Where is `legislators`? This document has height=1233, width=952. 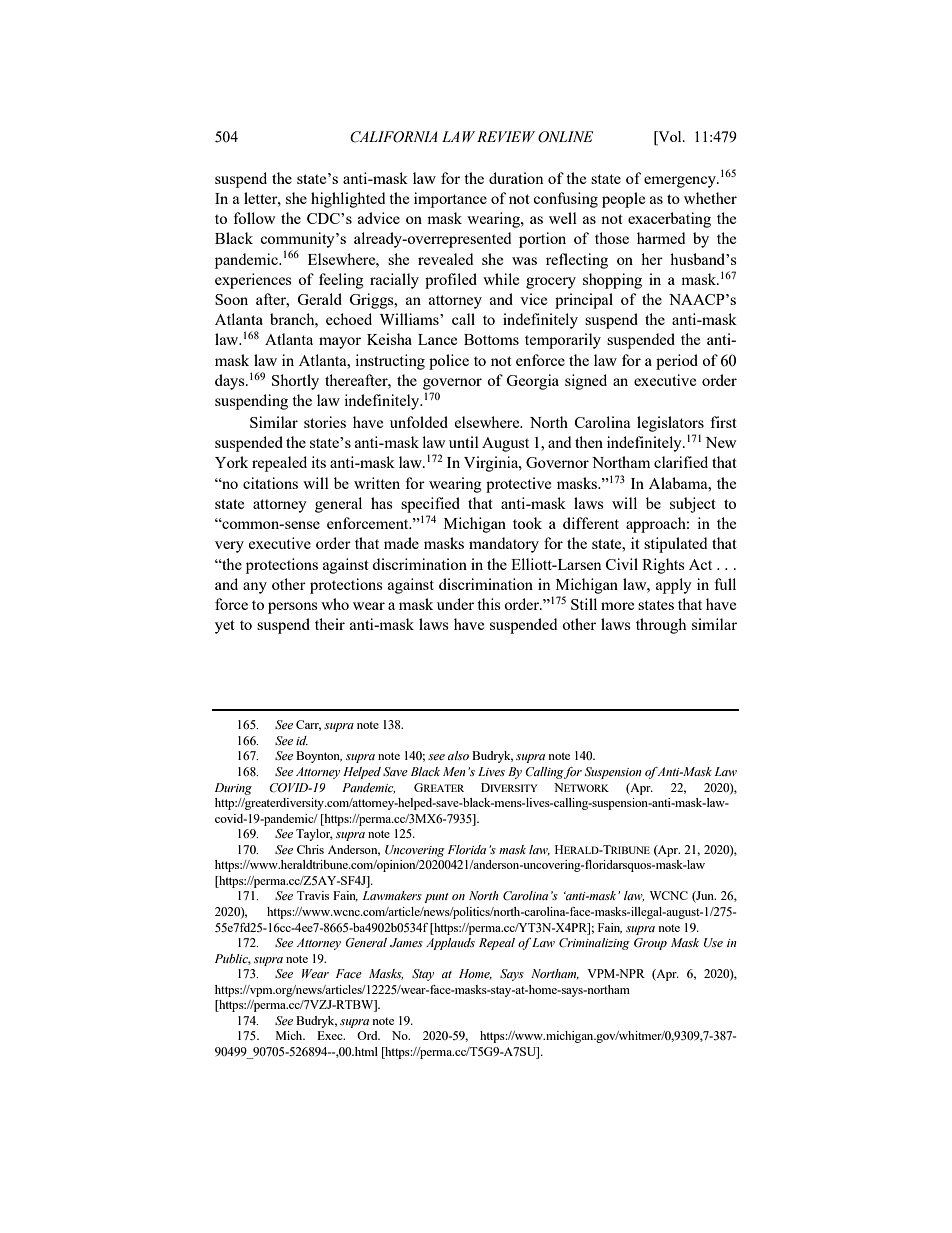 legislators is located at coordinates (670, 424).
